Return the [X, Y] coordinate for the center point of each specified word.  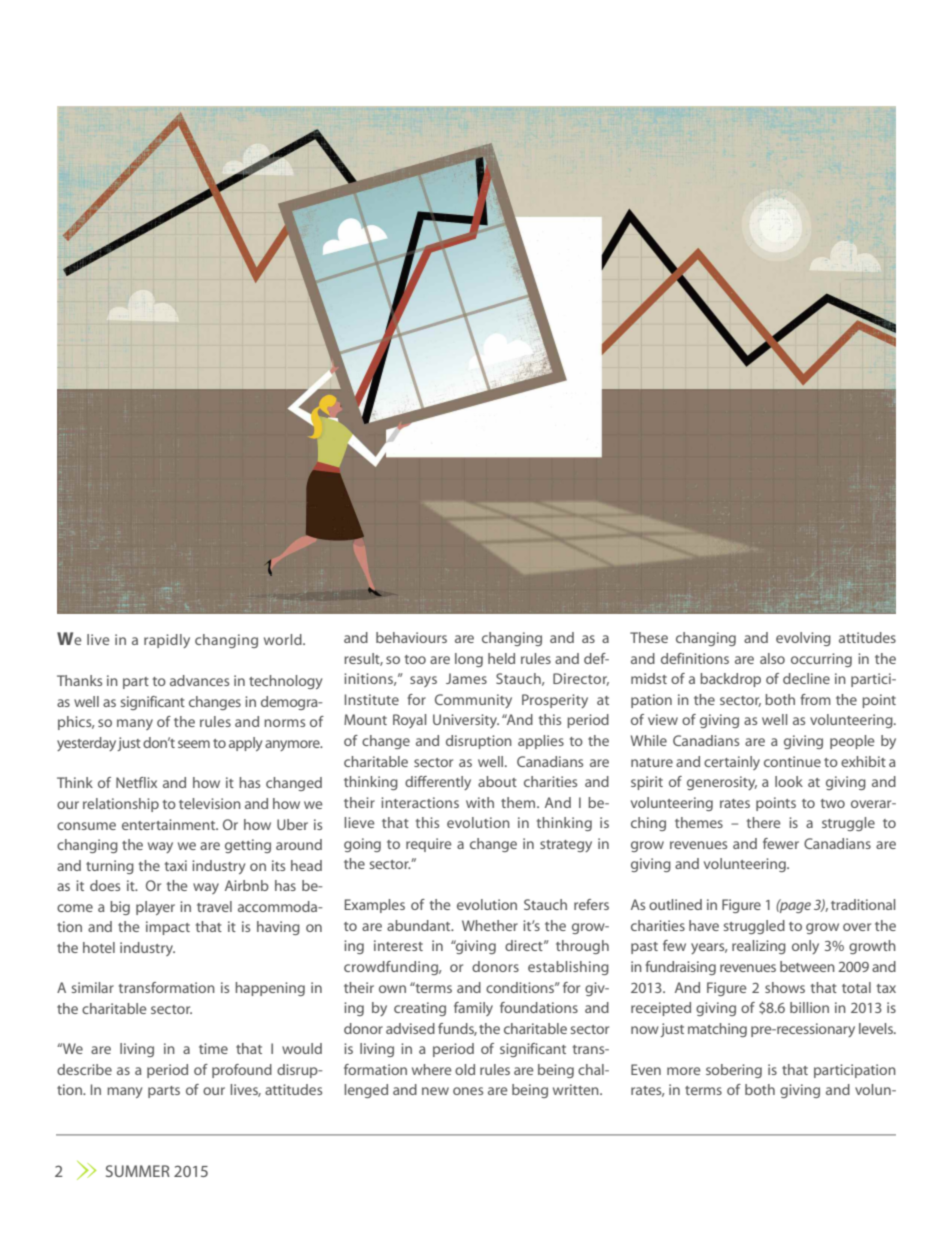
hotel [99, 947]
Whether [490, 925]
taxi [176, 865]
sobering [734, 1071]
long [469, 660]
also [772, 658]
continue [792, 761]
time [213, 1048]
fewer [781, 843]
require [429, 845]
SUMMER [138, 1171]
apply [245, 744]
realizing [759, 947]
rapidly [167, 641]
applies [541, 742]
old [465, 1069]
